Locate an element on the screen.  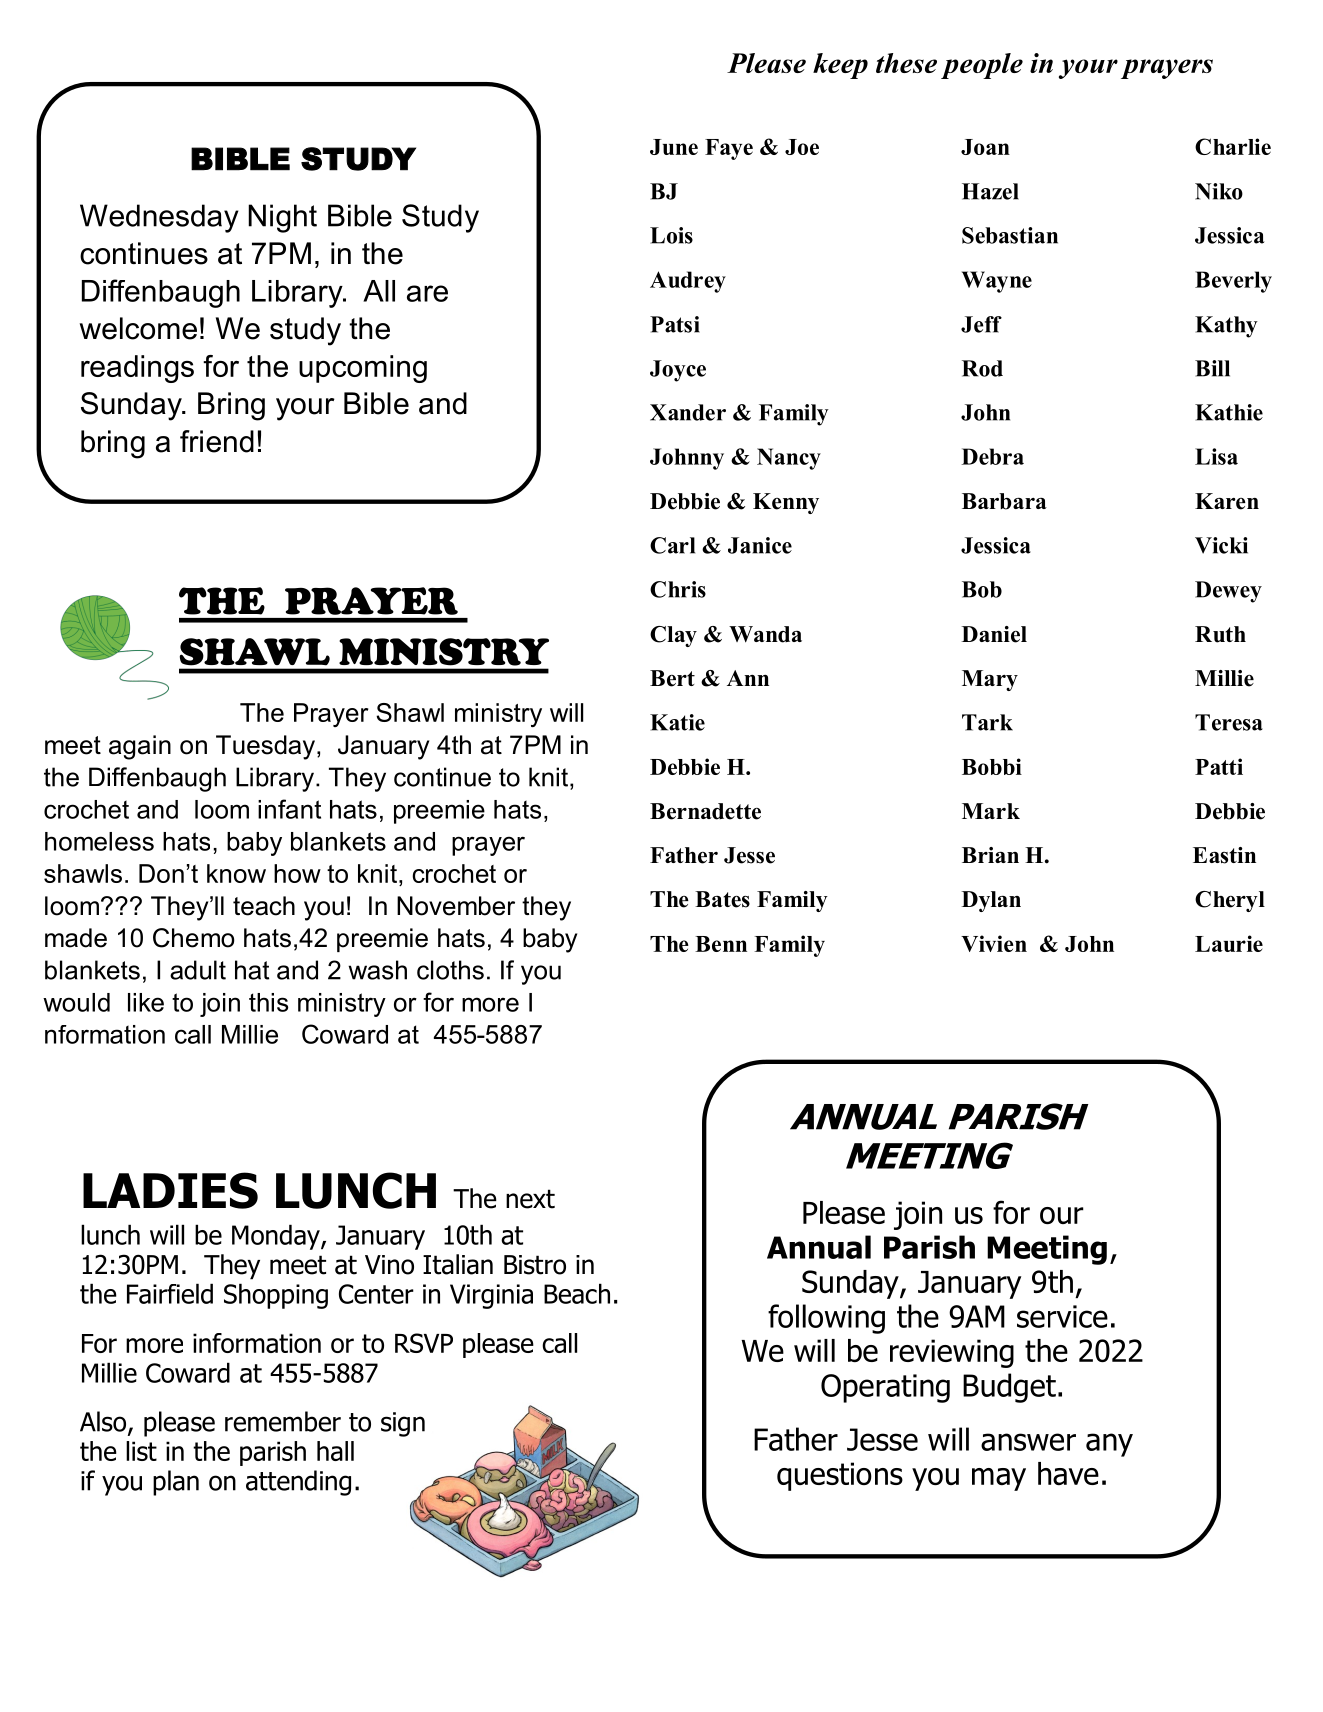
June is located at coordinates (674, 147).
